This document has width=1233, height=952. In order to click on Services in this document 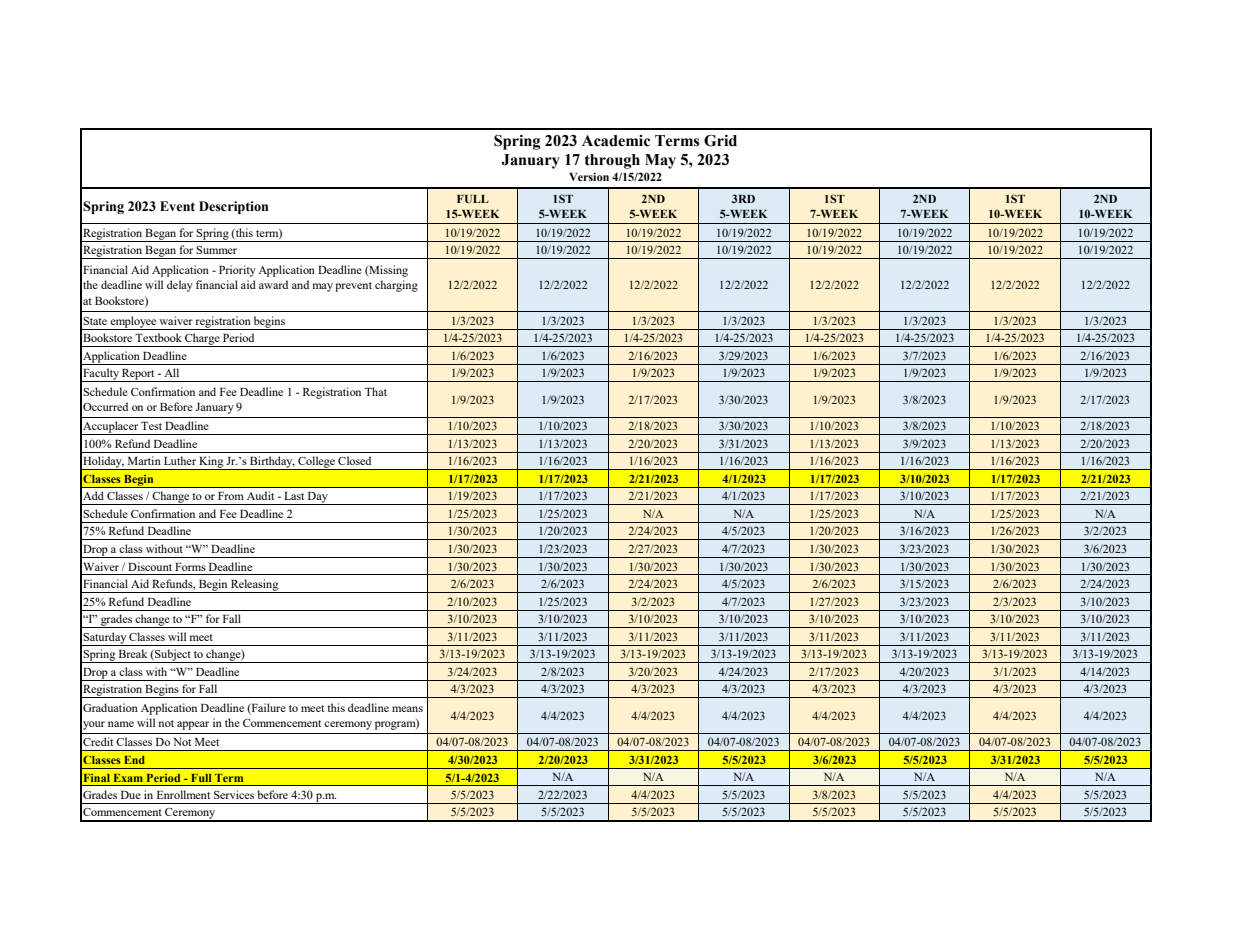, I will do `click(234, 794)`.
